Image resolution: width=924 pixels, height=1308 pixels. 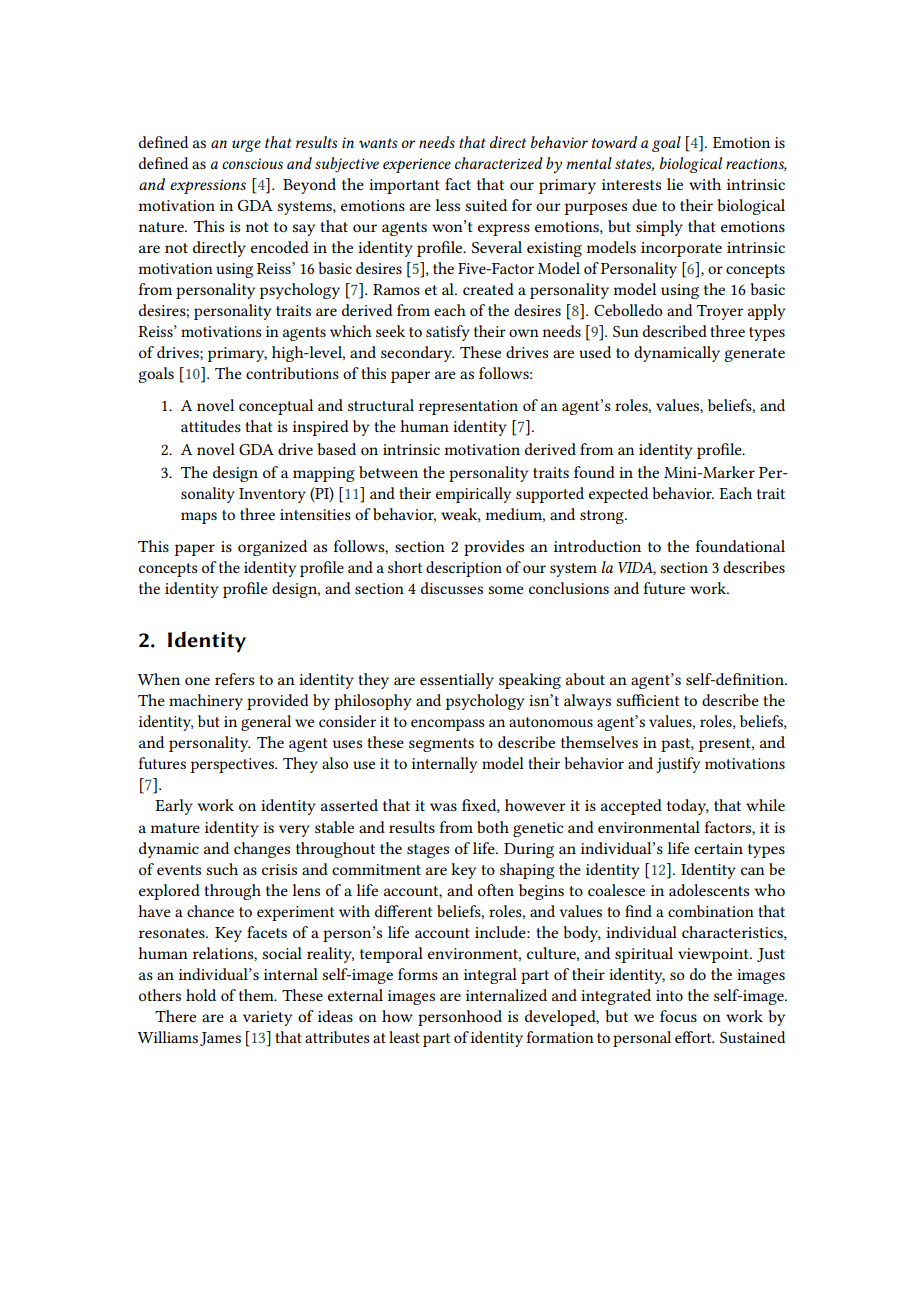 I want to click on general, so click(x=266, y=723).
